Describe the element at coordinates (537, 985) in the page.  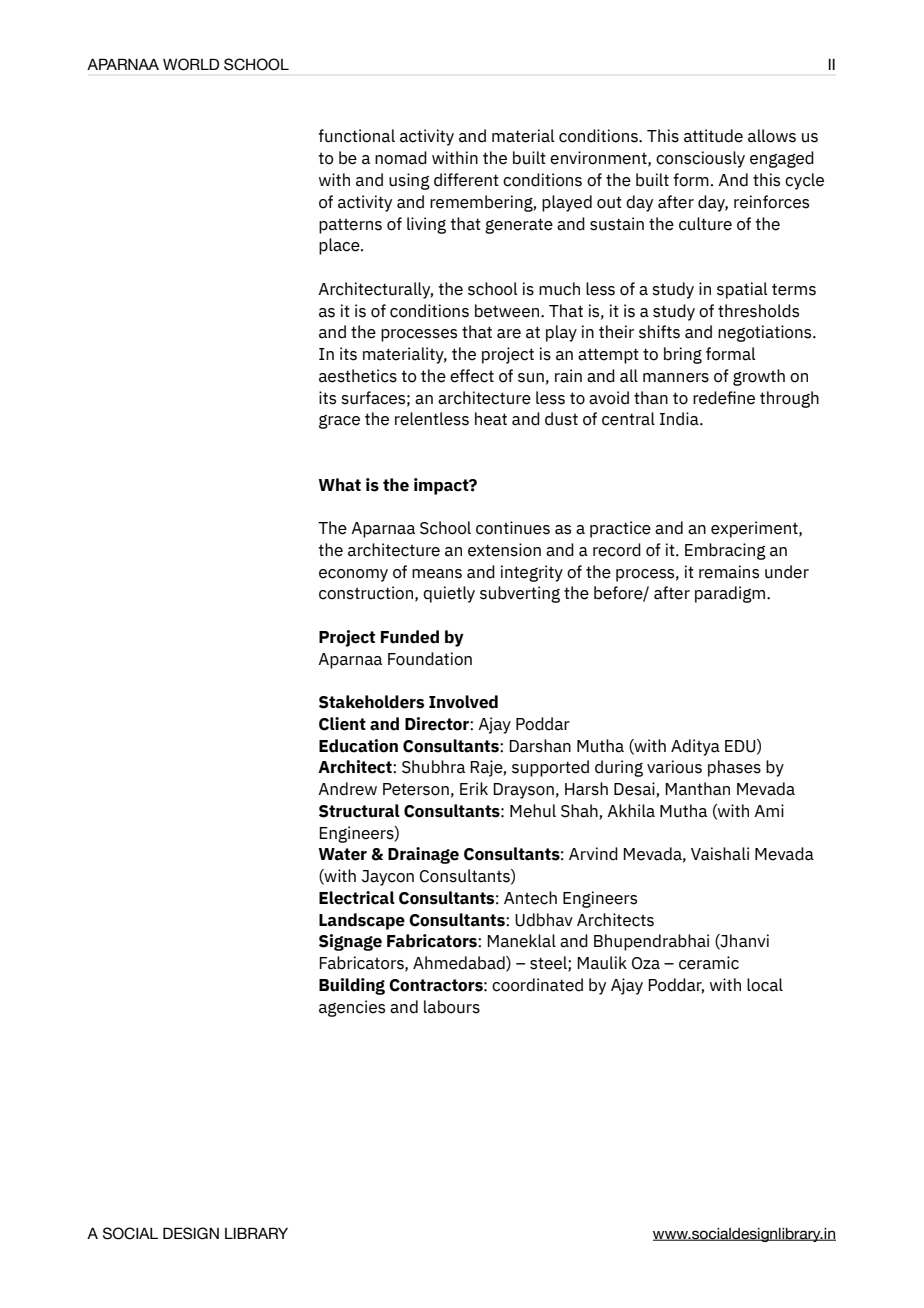
I see `coordinated` at that location.
